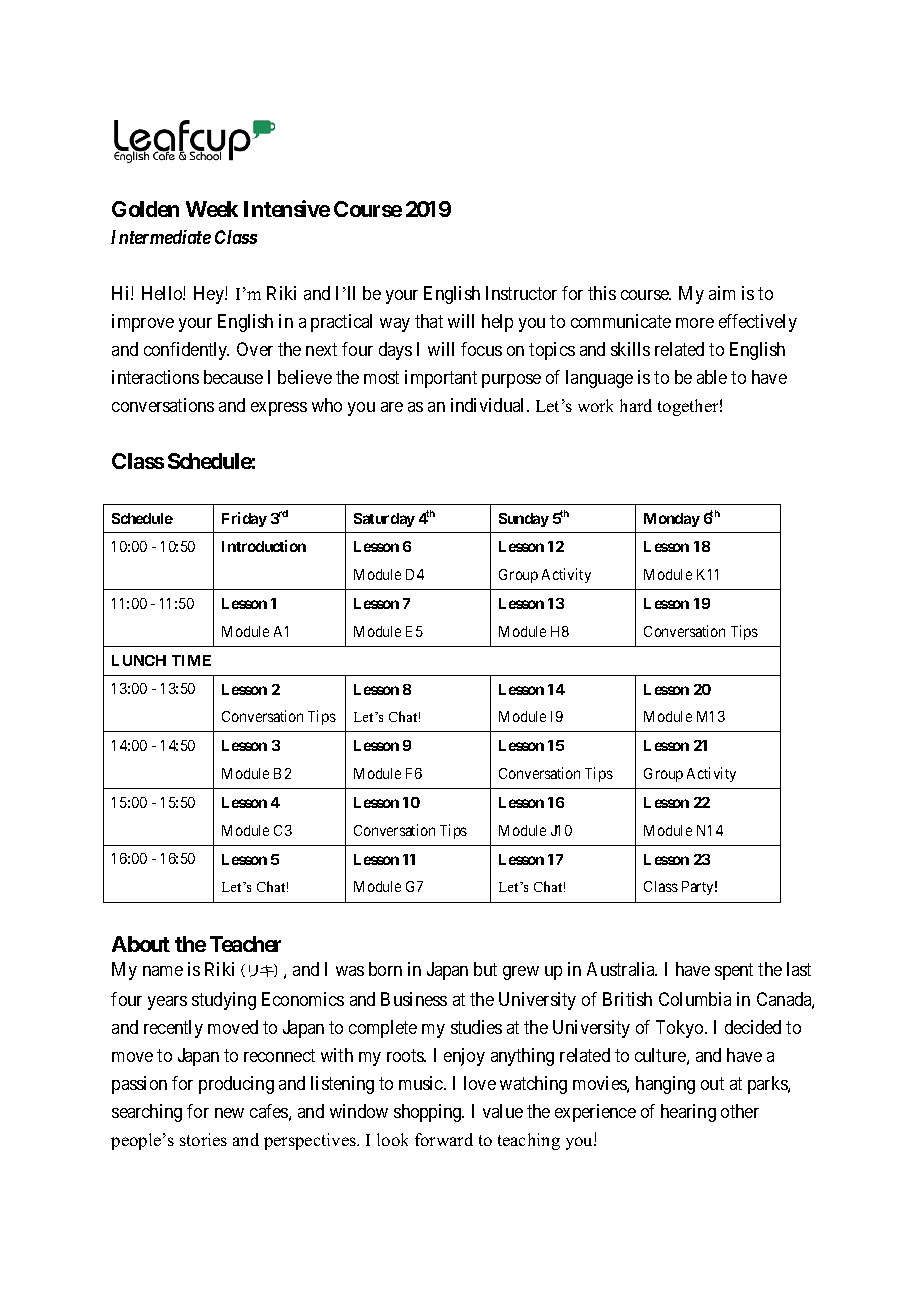 This document has height=1307, width=924. What do you see at coordinates (229, 1113) in the document?
I see `new` at bounding box center [229, 1113].
